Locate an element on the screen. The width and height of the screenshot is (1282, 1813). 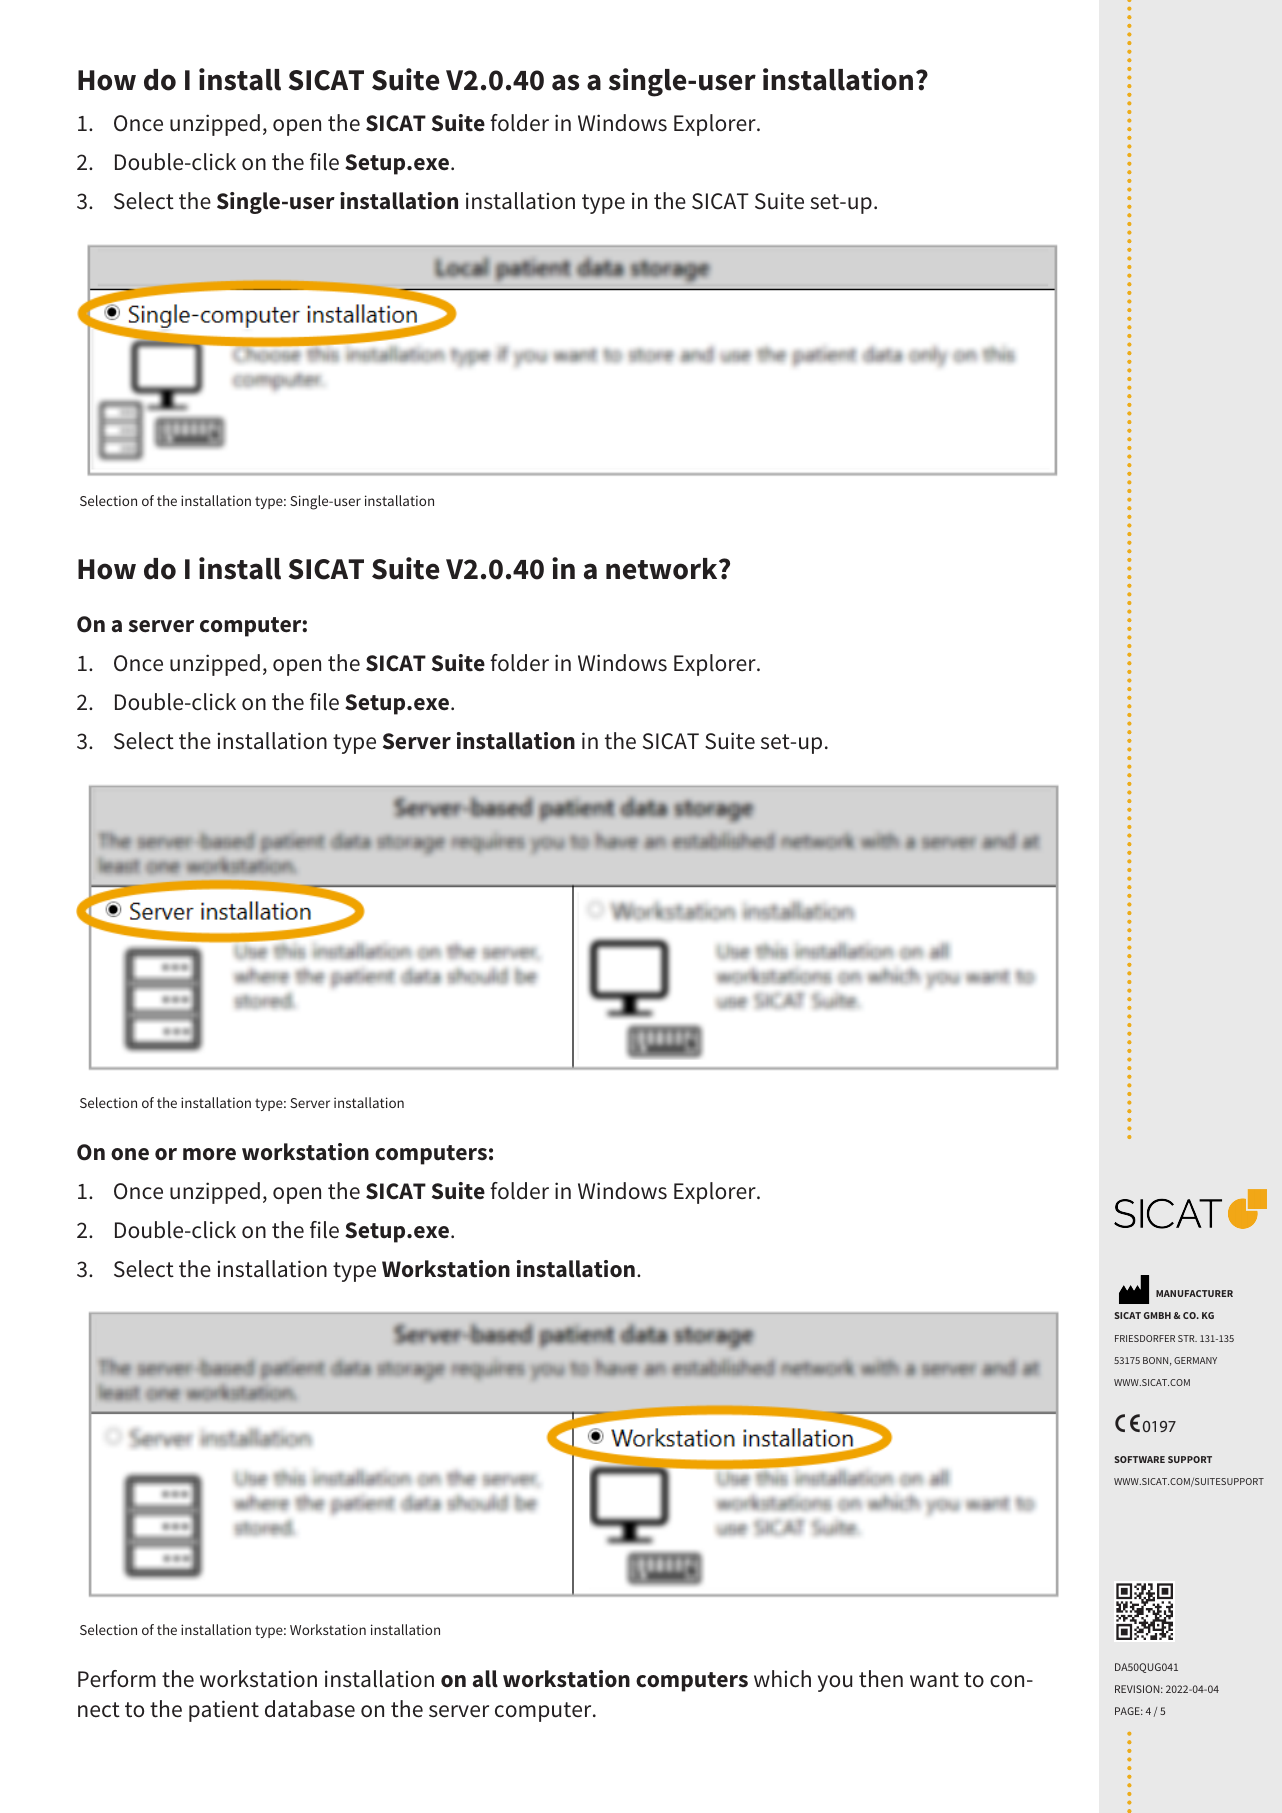
MANUFACTURER is located at coordinates (1194, 1293).
